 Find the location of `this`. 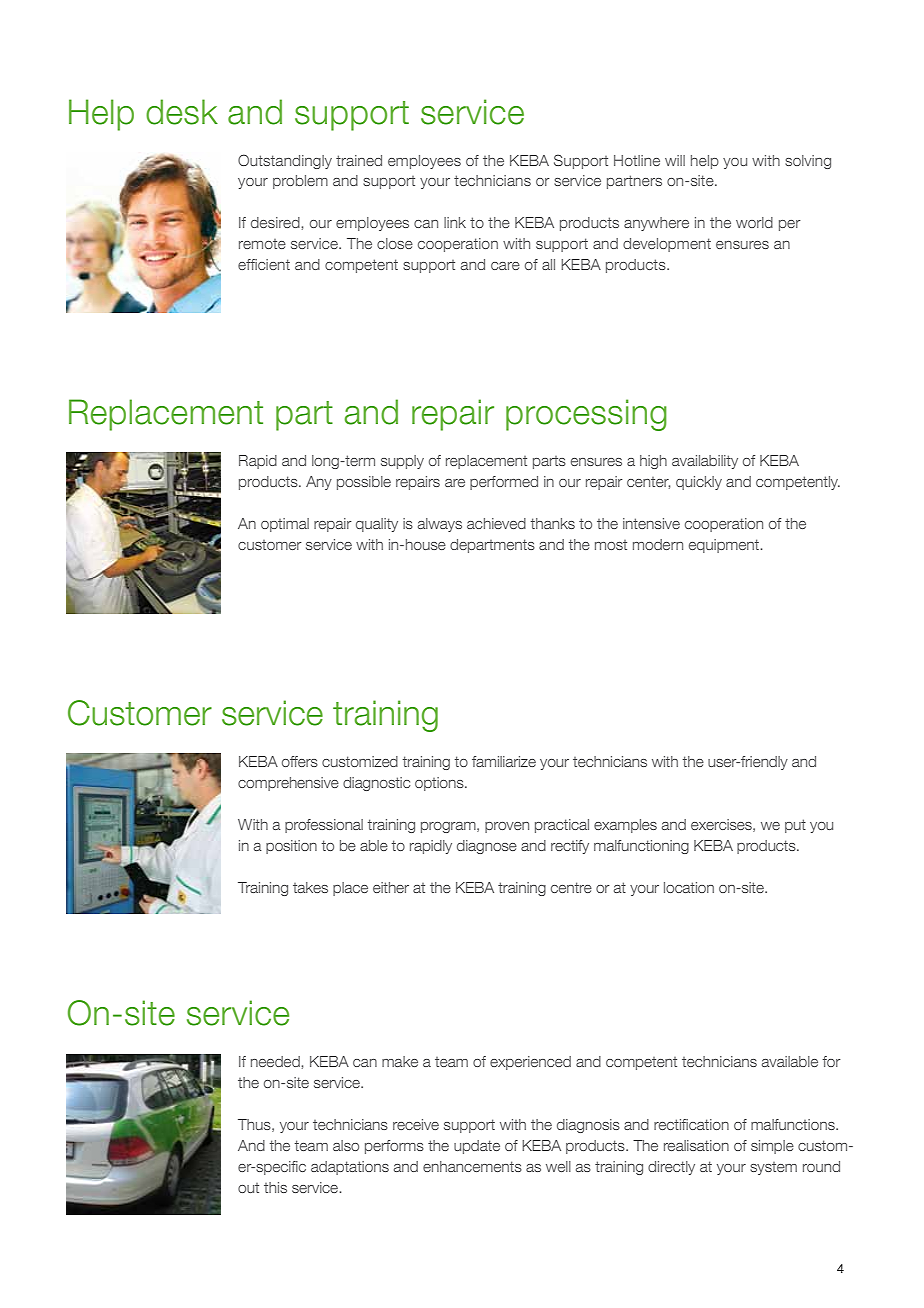

this is located at coordinates (275, 1187).
